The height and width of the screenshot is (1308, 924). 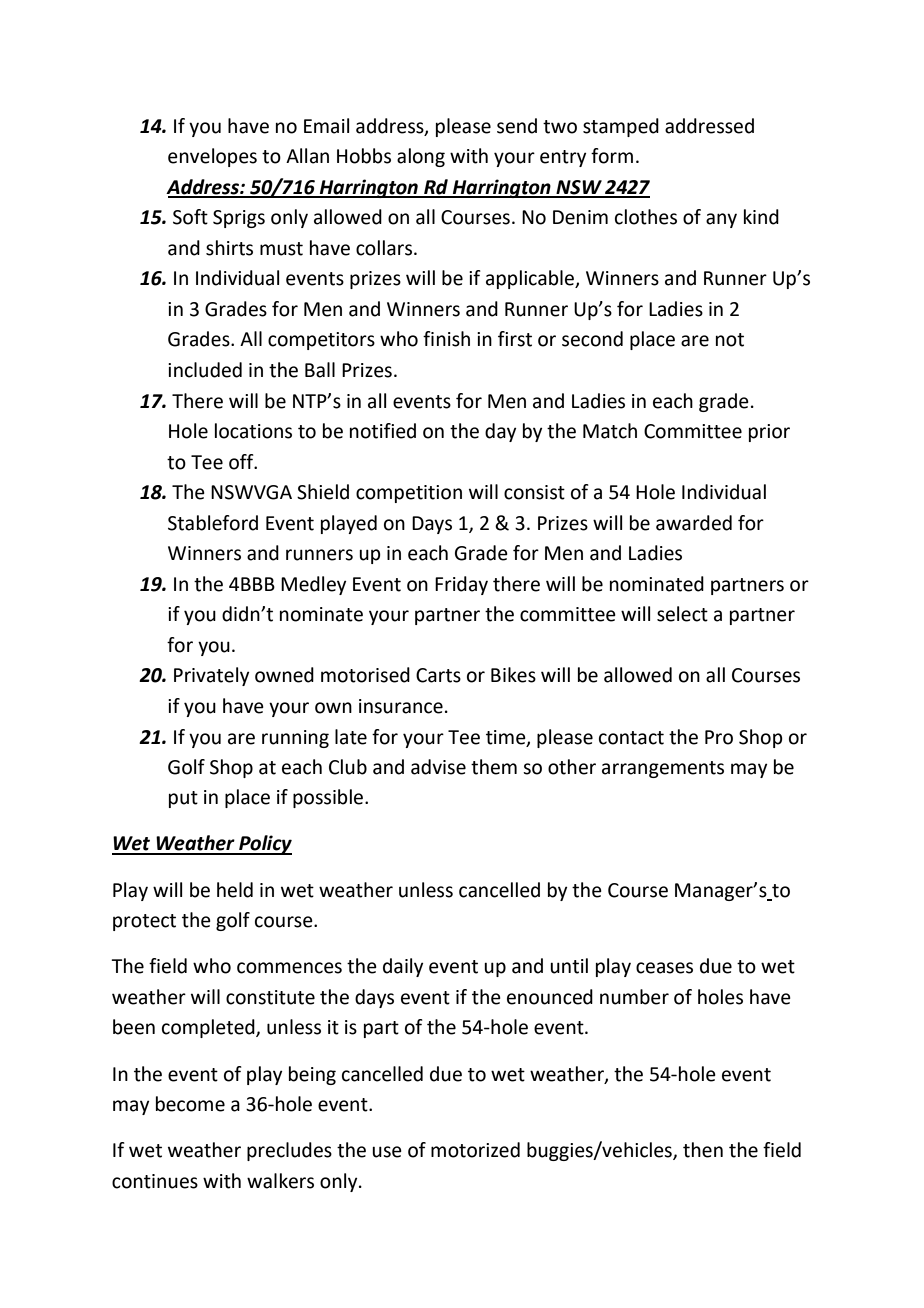 What do you see at coordinates (190, 1104) in the screenshot?
I see `become` at bounding box center [190, 1104].
